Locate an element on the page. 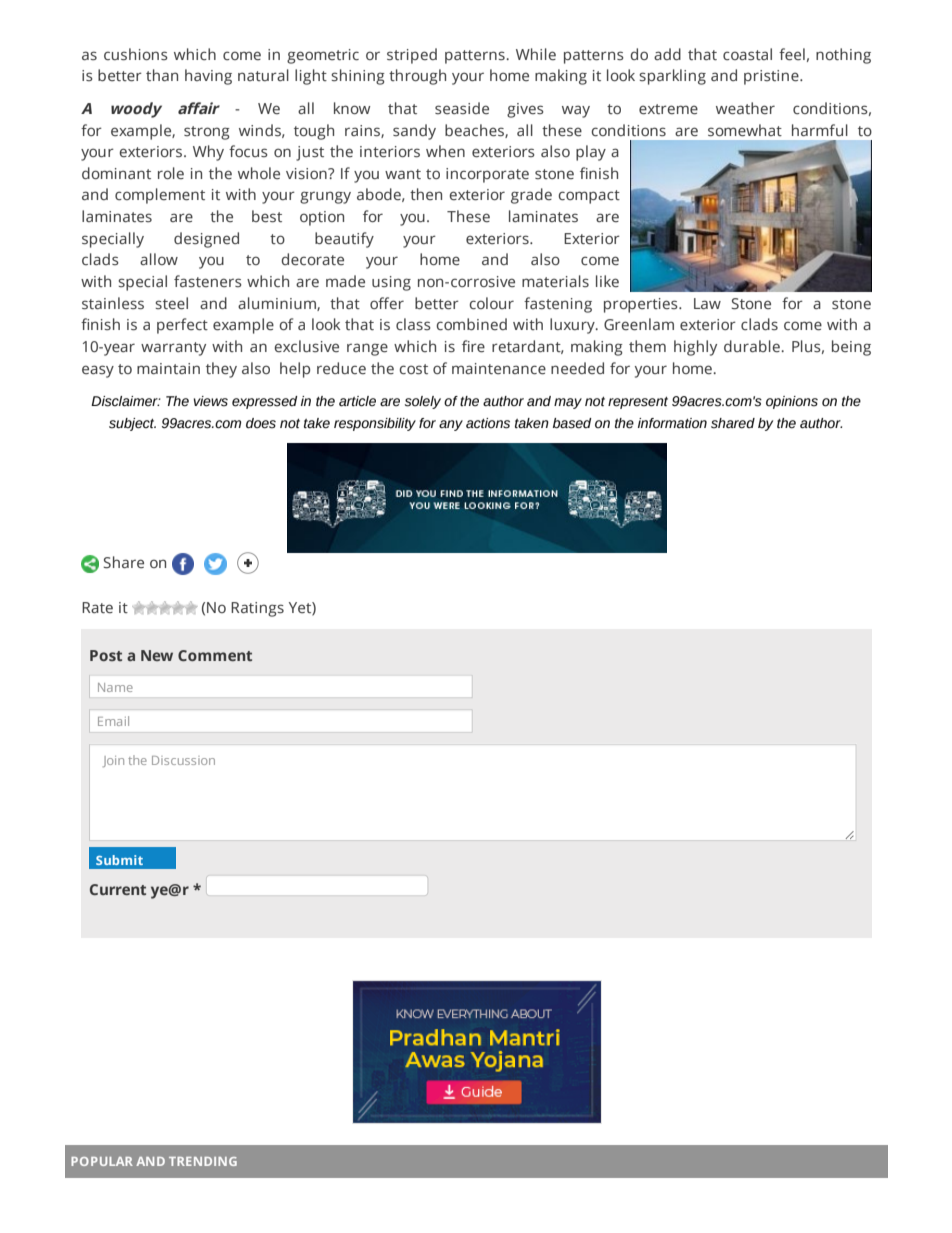  seaside is located at coordinates (462, 108).
